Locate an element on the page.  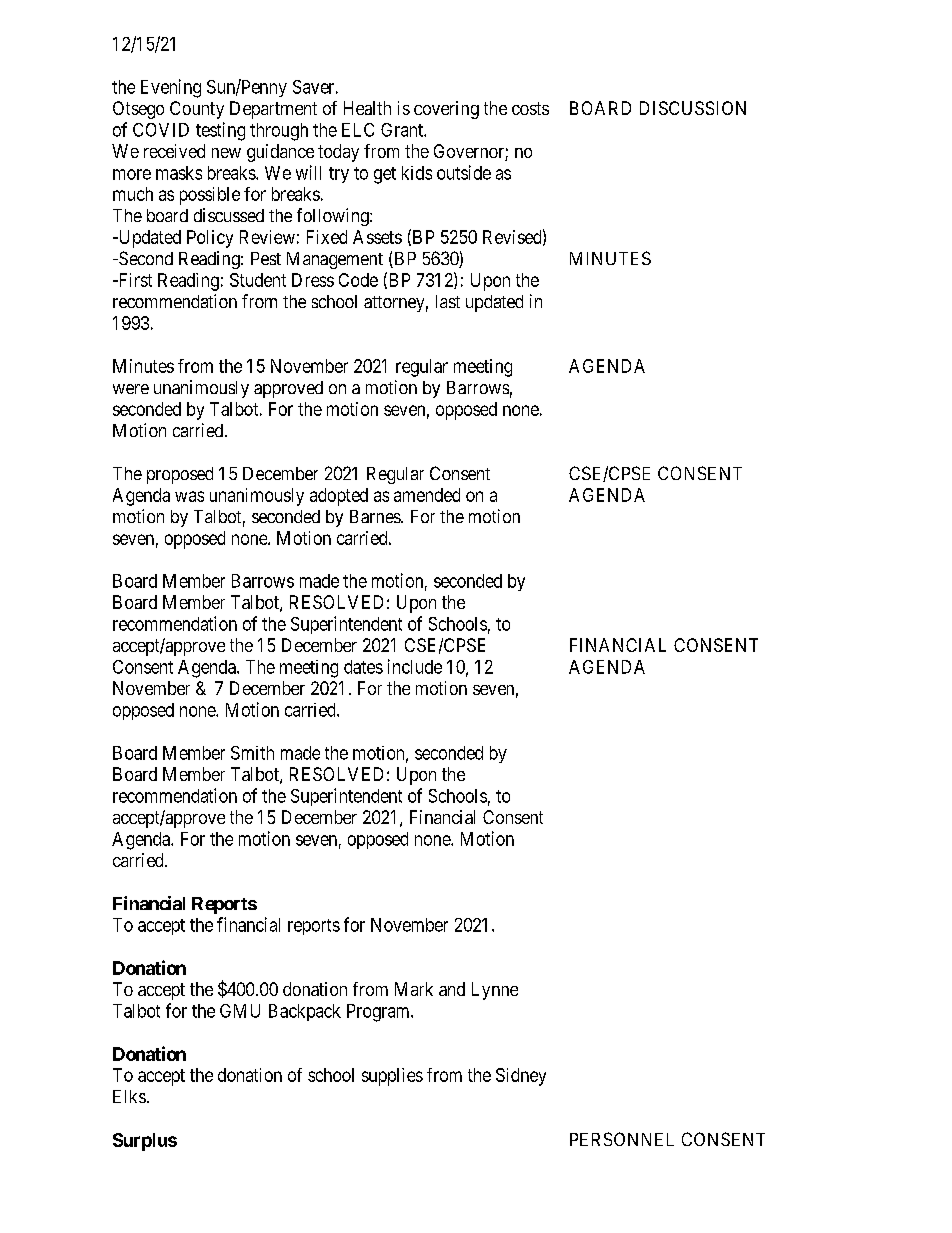
DISCUSSION is located at coordinates (693, 108).
